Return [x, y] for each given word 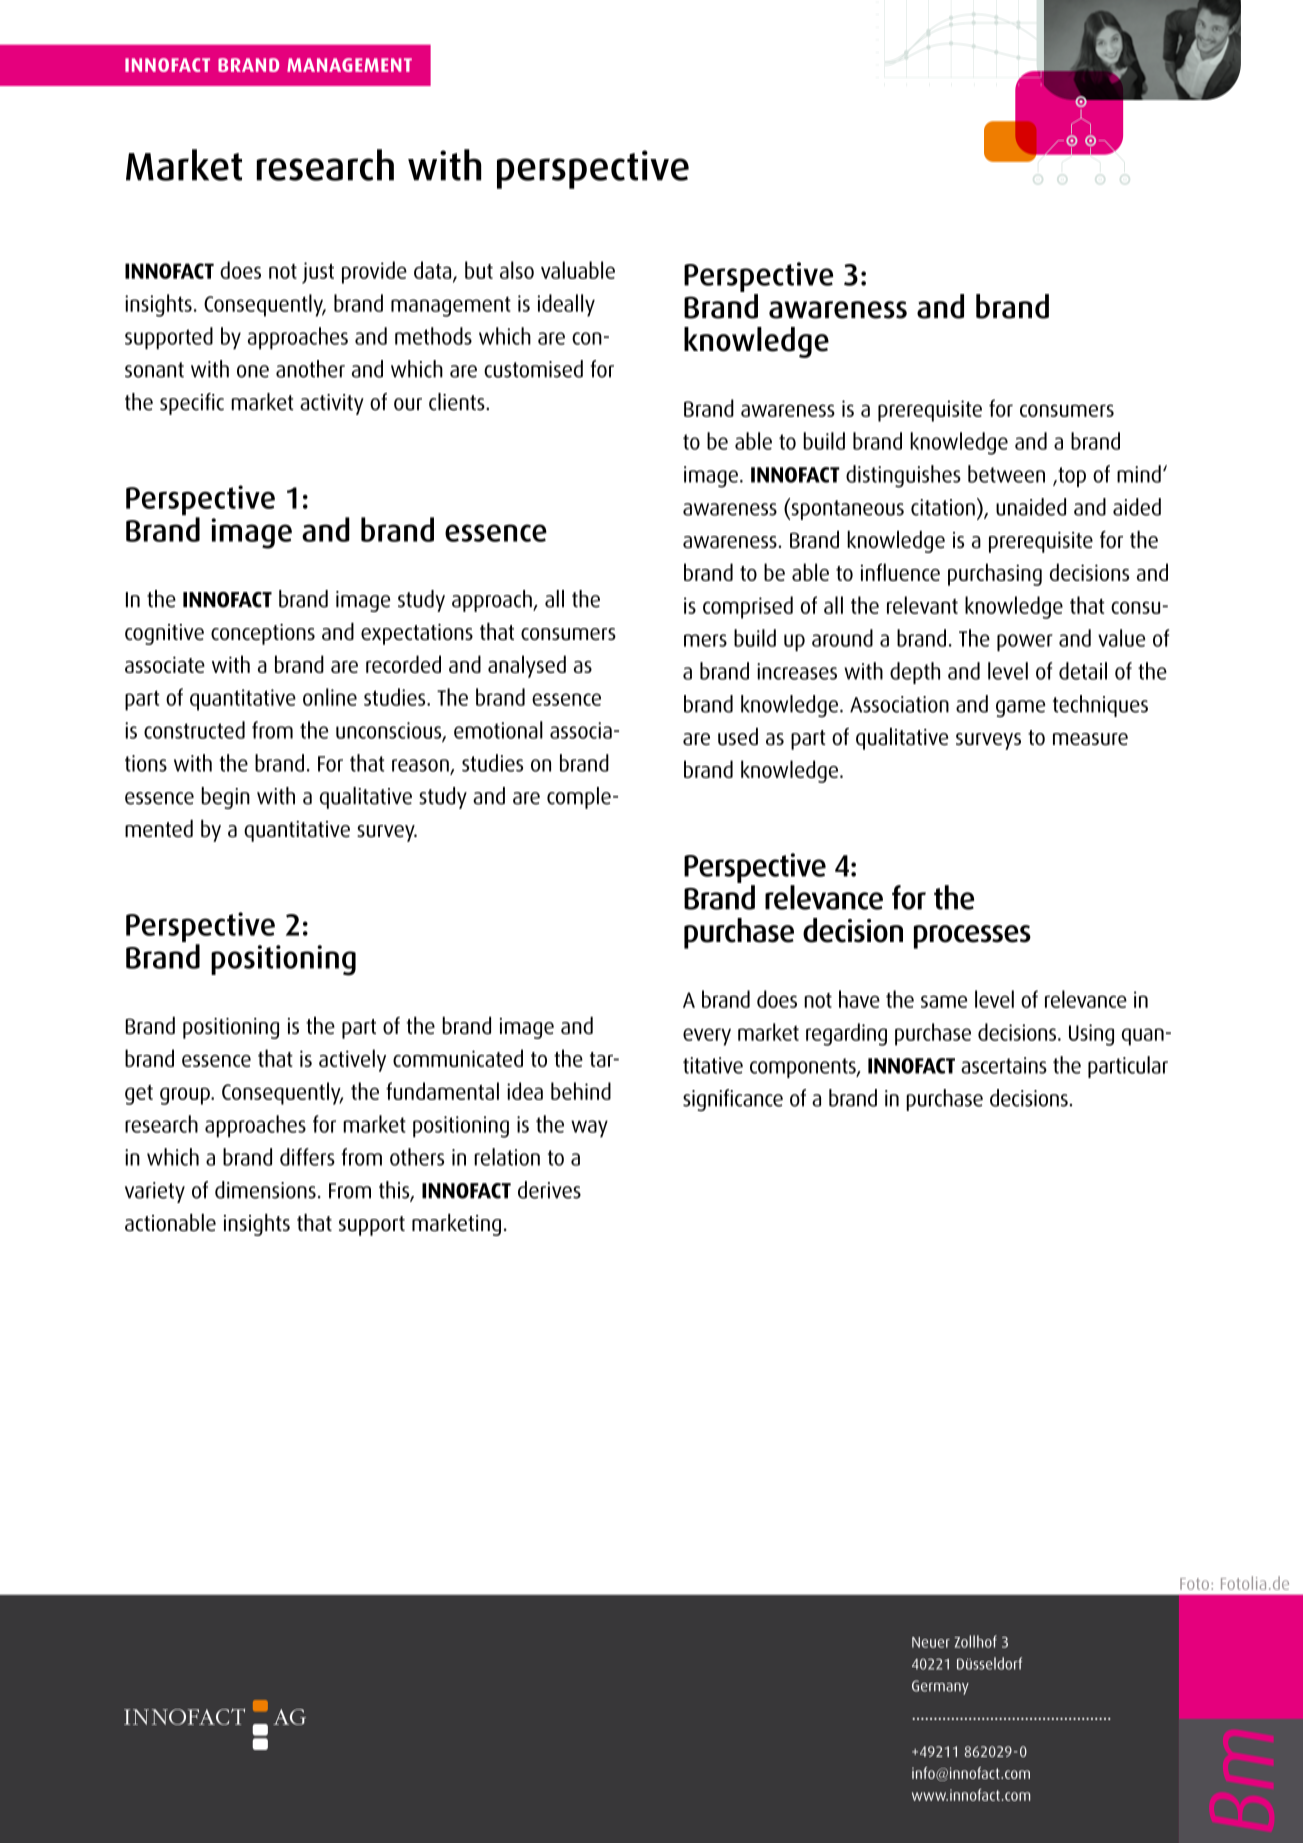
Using [1091, 1035]
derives [549, 1190]
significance [733, 1100]
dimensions [265, 1190]
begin [225, 798]
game [1020, 708]
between [1006, 474]
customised [533, 369]
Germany [940, 1687]
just [318, 273]
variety [155, 1192]
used [738, 737]
